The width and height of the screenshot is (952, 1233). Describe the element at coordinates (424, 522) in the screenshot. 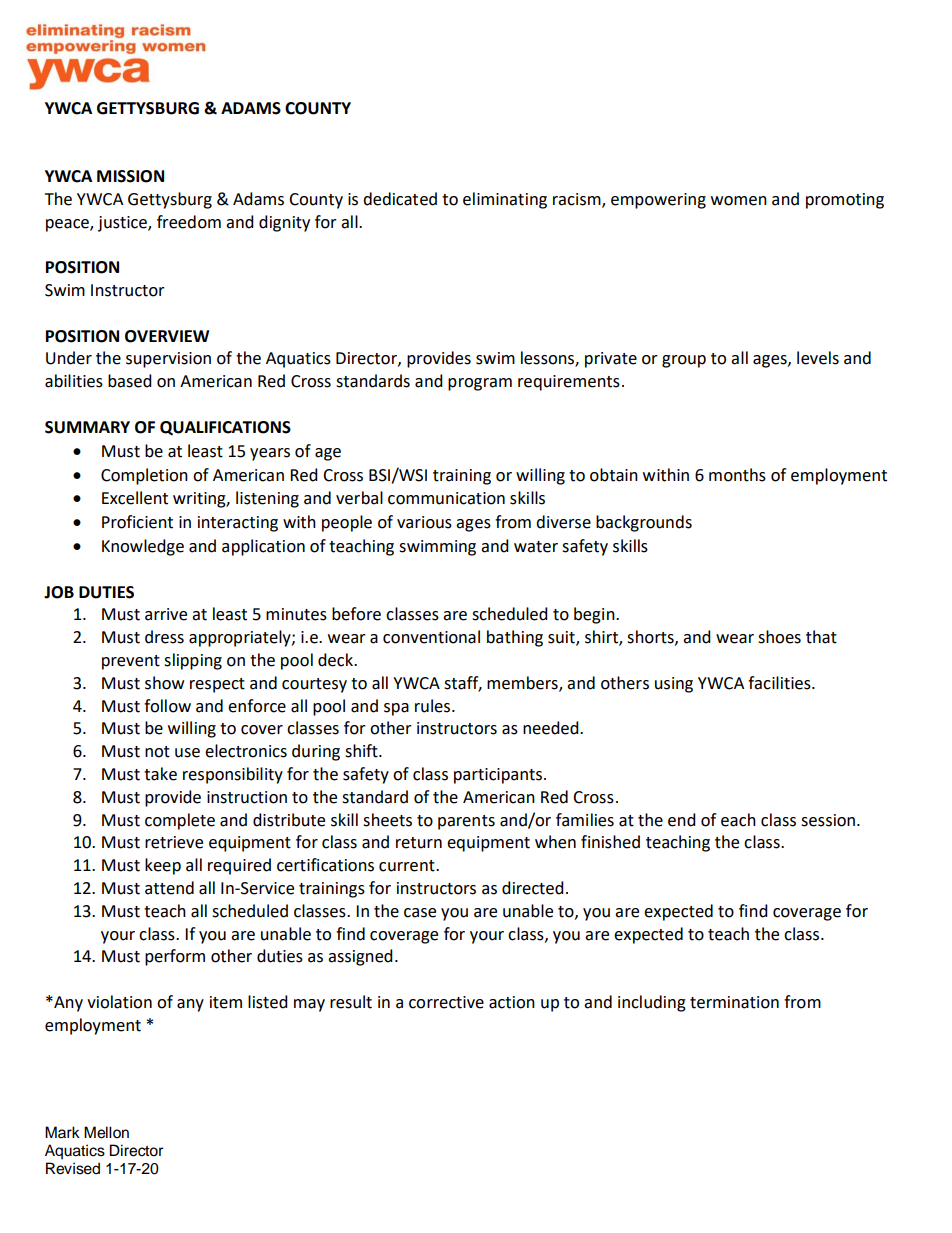

I see `various` at that location.
